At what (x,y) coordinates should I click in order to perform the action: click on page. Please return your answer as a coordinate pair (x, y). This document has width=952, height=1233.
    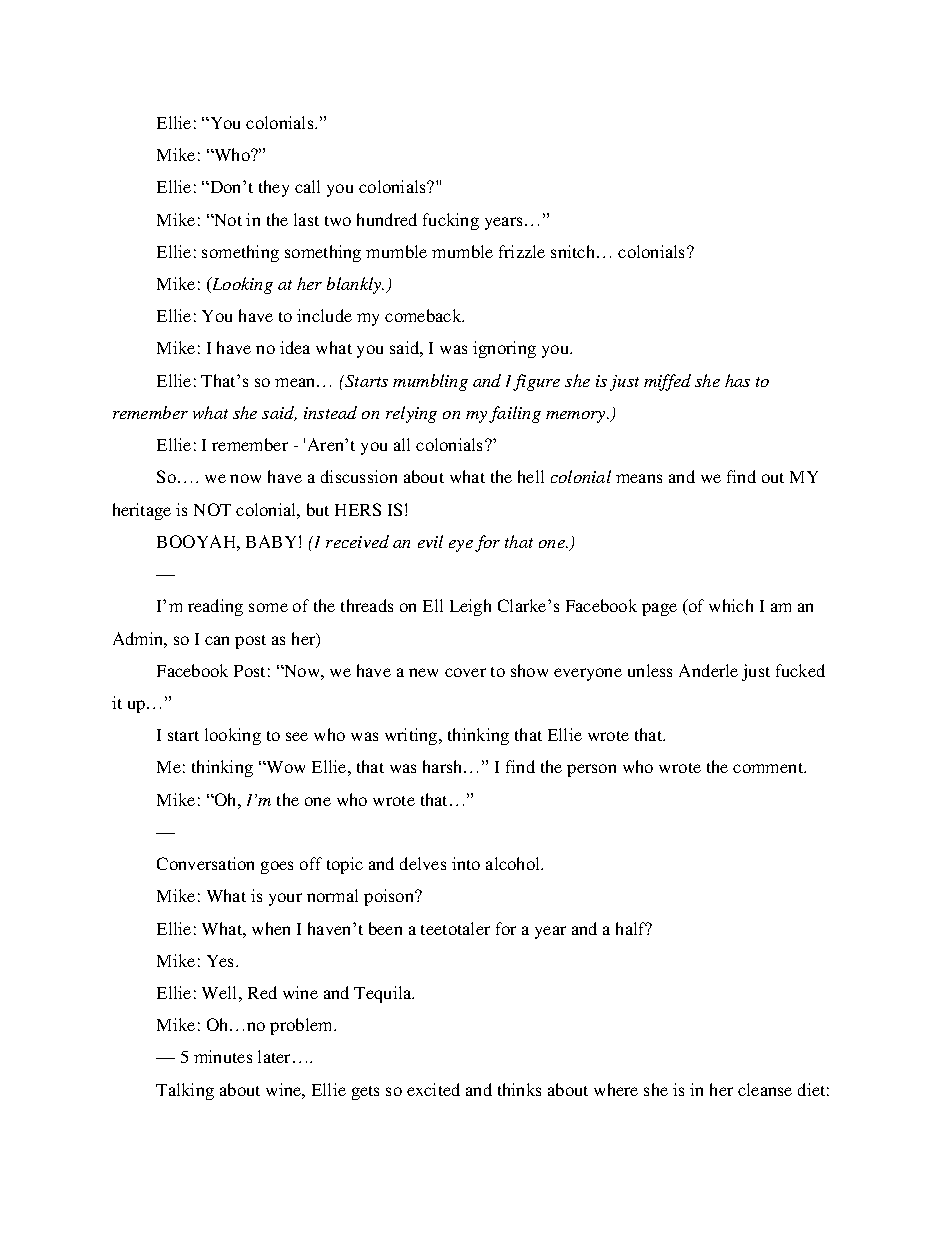
    Looking at the image, I should click on (659, 609).
